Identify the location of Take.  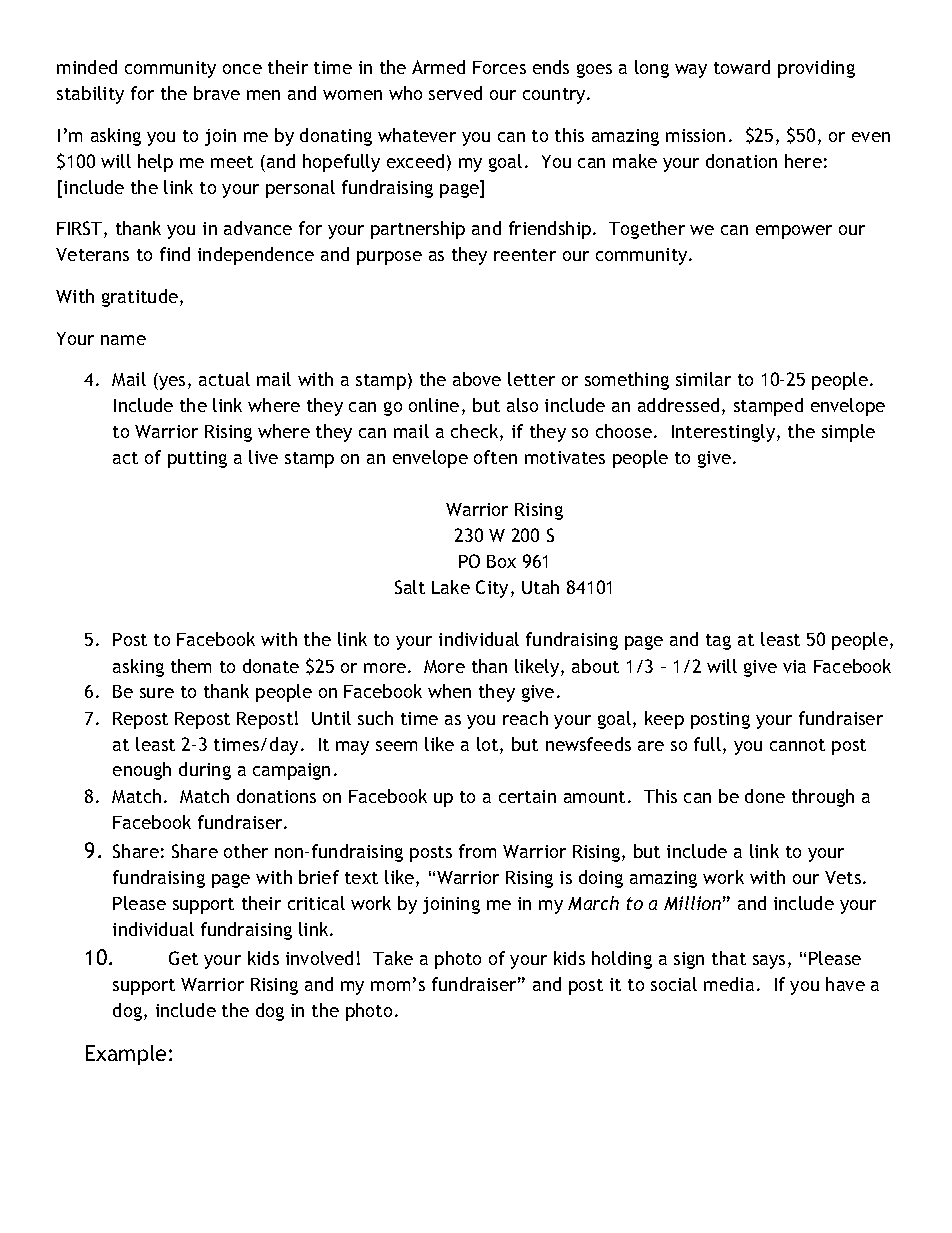
(393, 958).
